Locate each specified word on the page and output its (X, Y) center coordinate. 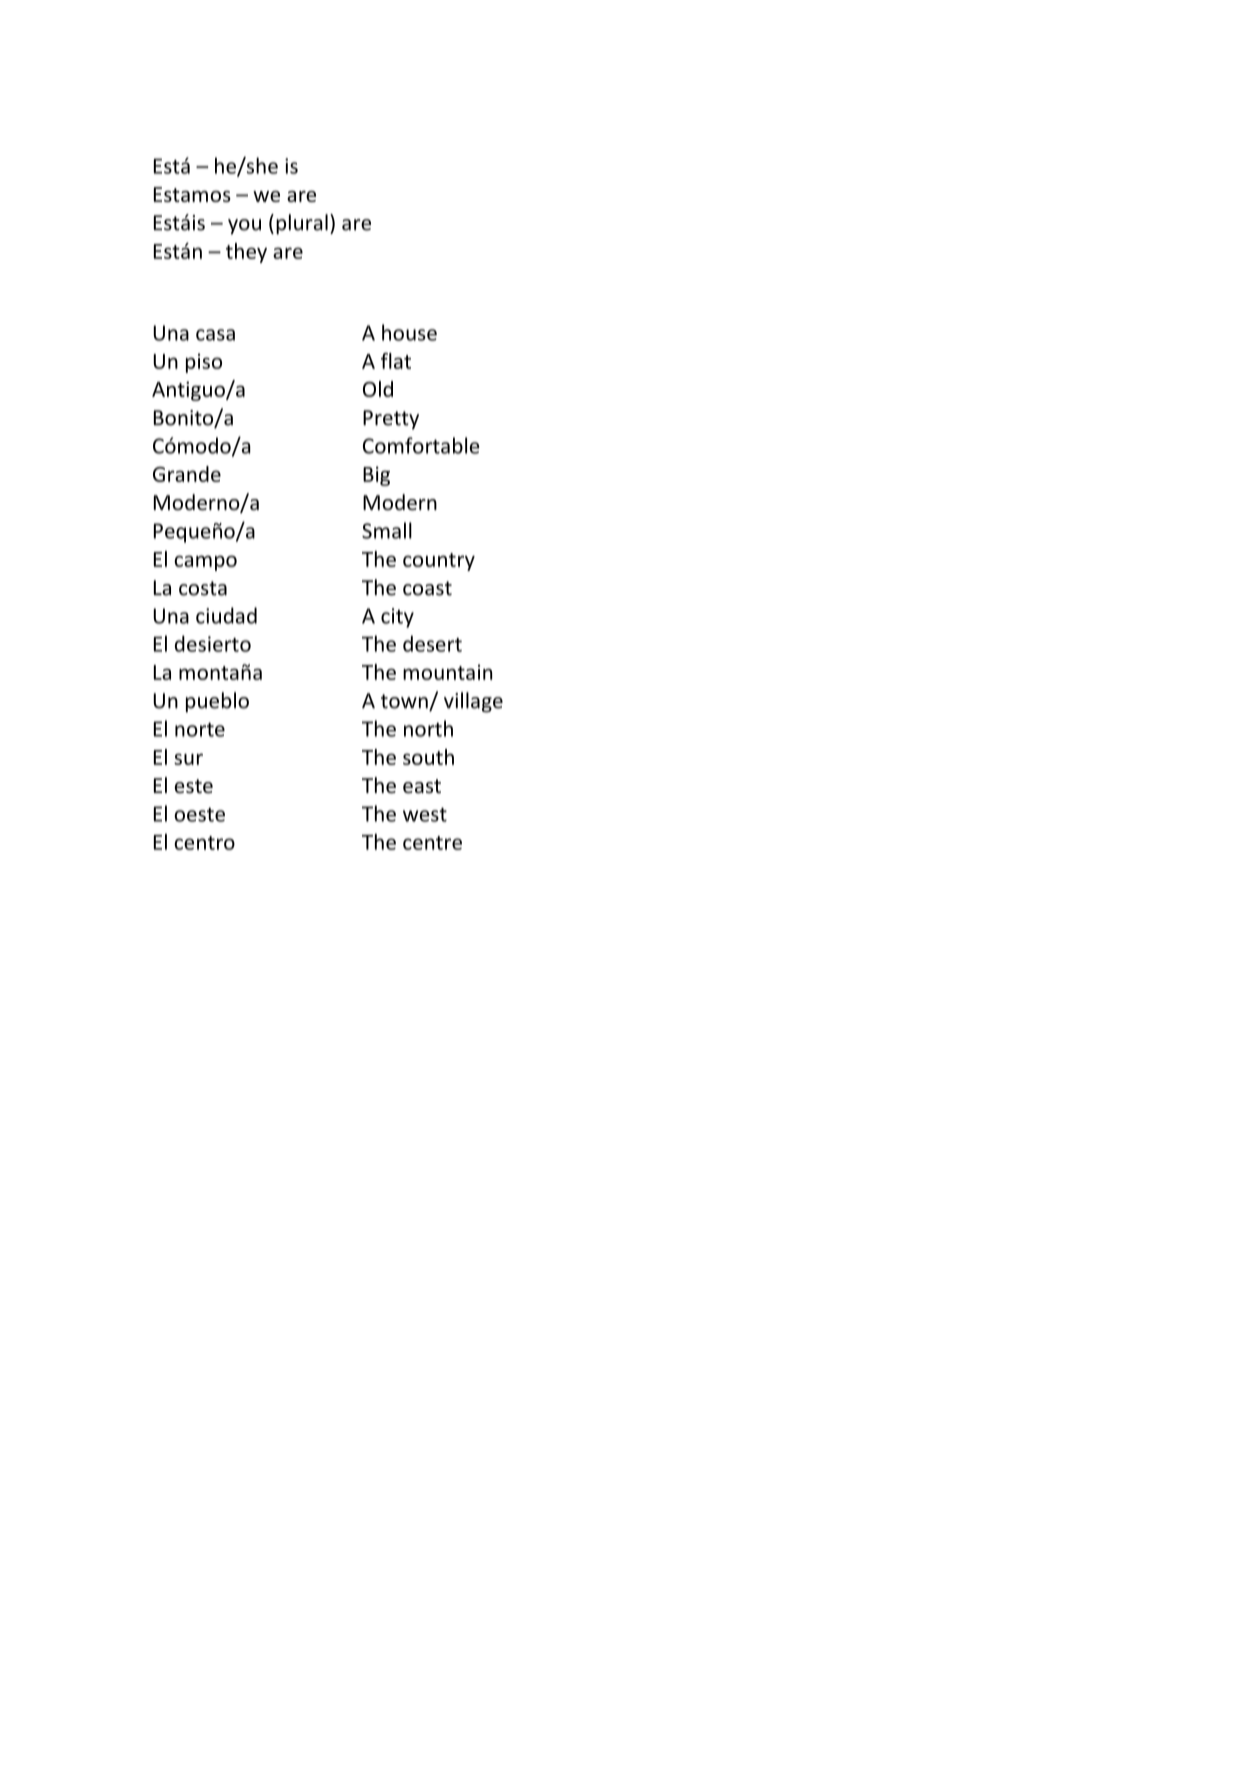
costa (203, 588)
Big (376, 476)
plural (302, 224)
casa (215, 335)
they (246, 253)
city (397, 618)
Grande (187, 474)
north (428, 728)
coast (427, 588)
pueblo (217, 702)
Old (378, 389)
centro (204, 843)
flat (396, 361)
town (405, 702)
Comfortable (421, 445)
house (409, 332)
